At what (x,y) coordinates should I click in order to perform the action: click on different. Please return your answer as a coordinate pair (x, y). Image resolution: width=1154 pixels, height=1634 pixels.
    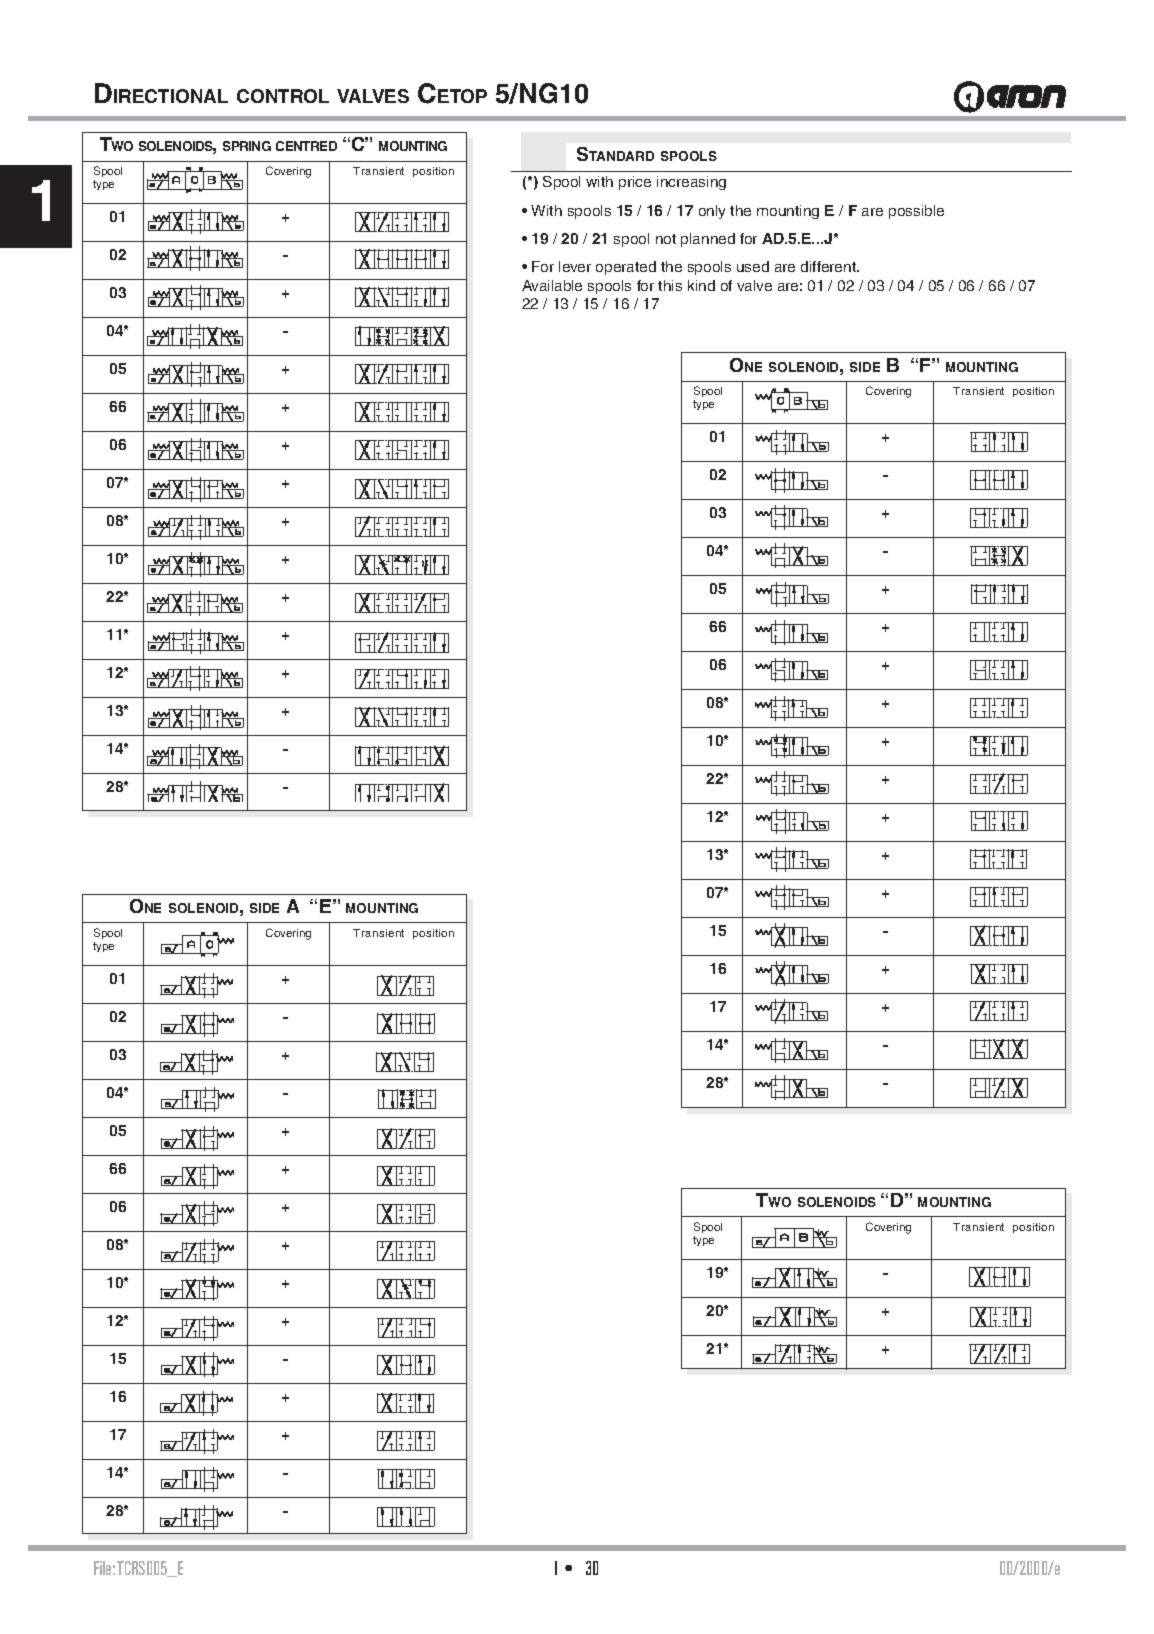
    Looking at the image, I should click on (830, 266).
